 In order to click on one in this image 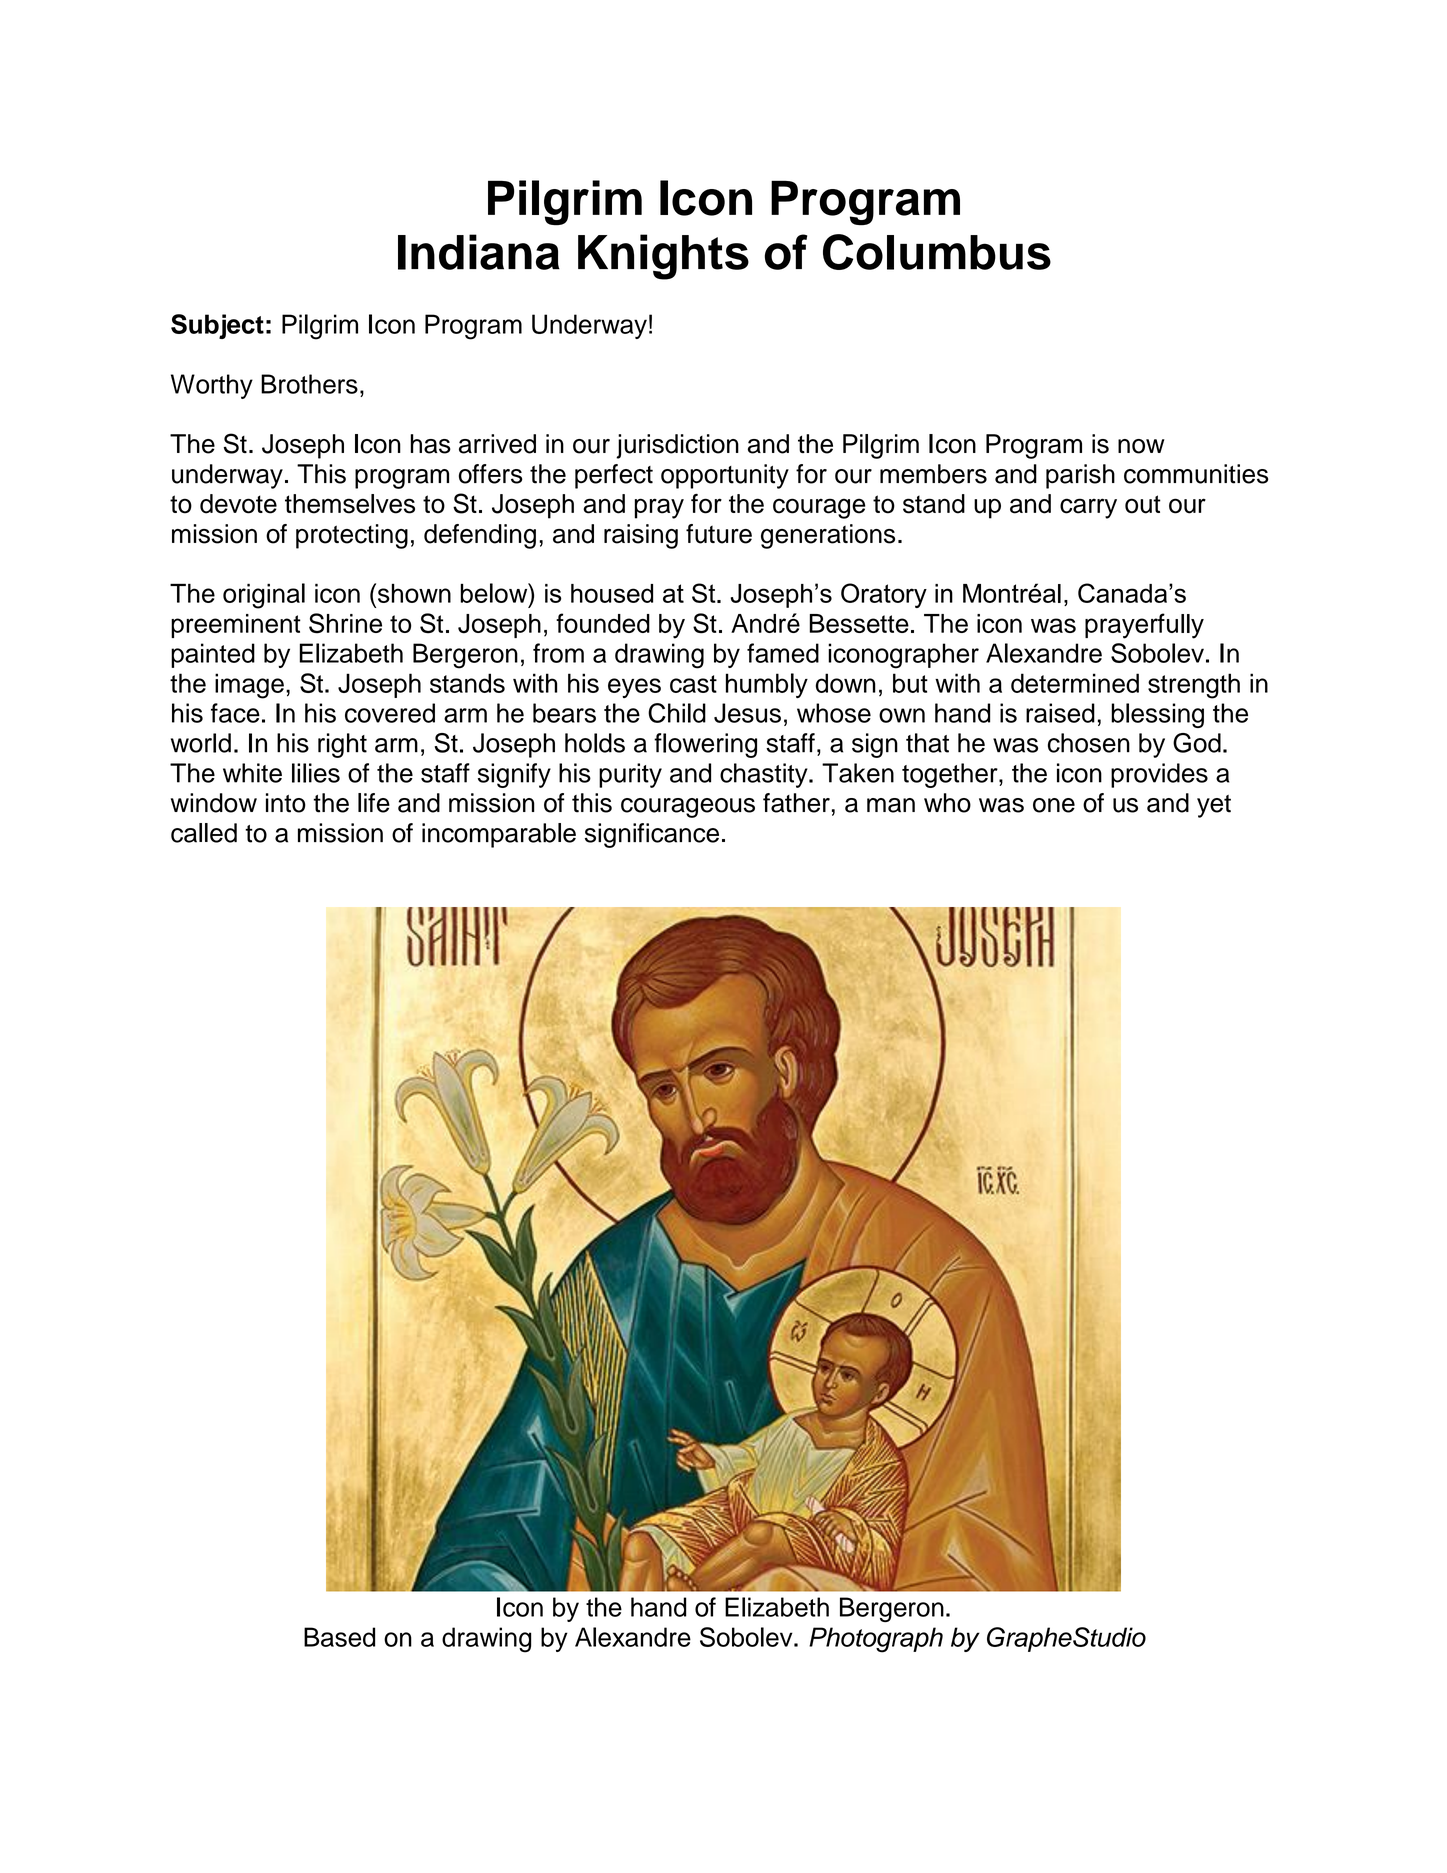, I will do `click(1054, 805)`.
